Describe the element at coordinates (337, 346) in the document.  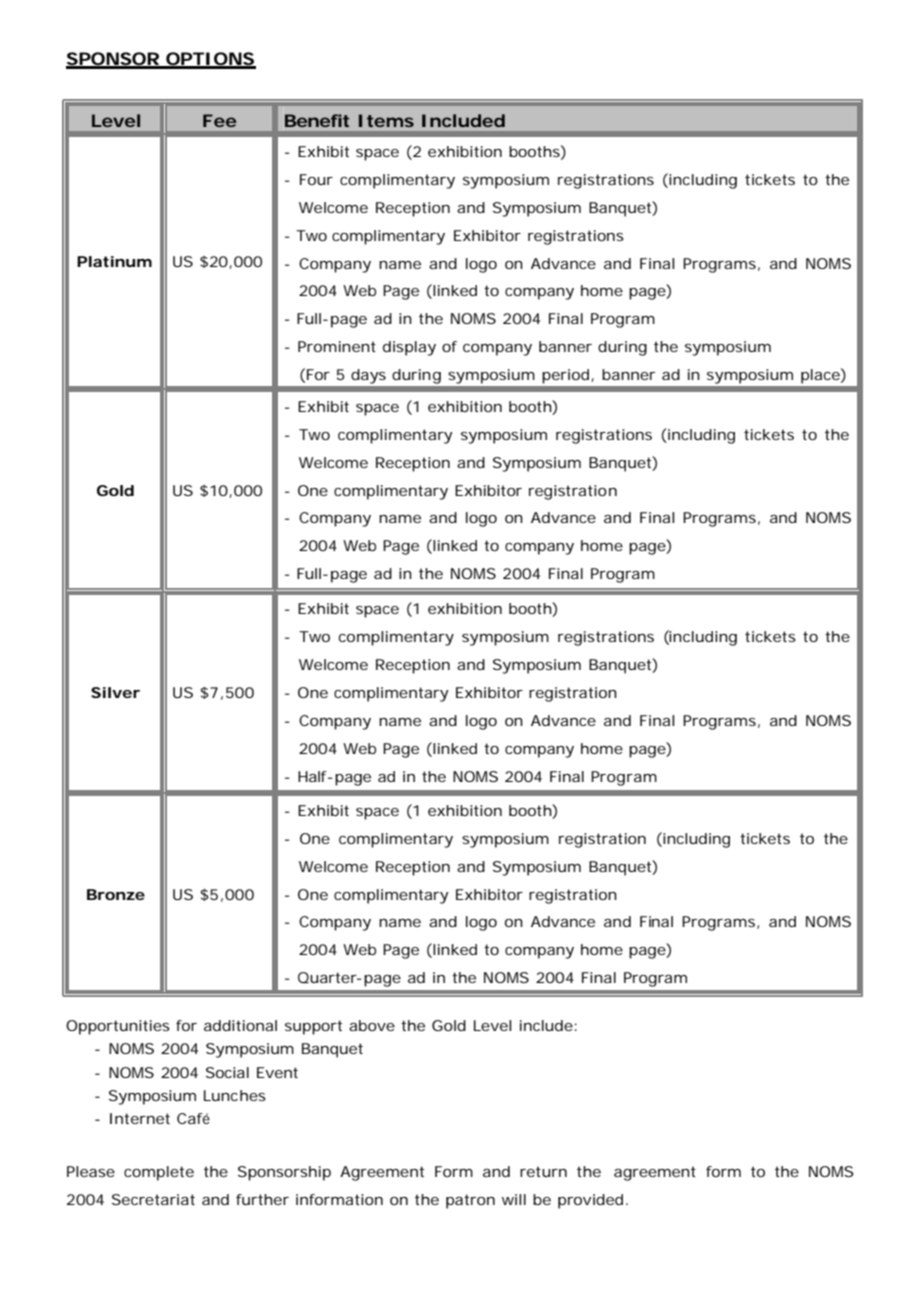
I see `Prominent` at that location.
